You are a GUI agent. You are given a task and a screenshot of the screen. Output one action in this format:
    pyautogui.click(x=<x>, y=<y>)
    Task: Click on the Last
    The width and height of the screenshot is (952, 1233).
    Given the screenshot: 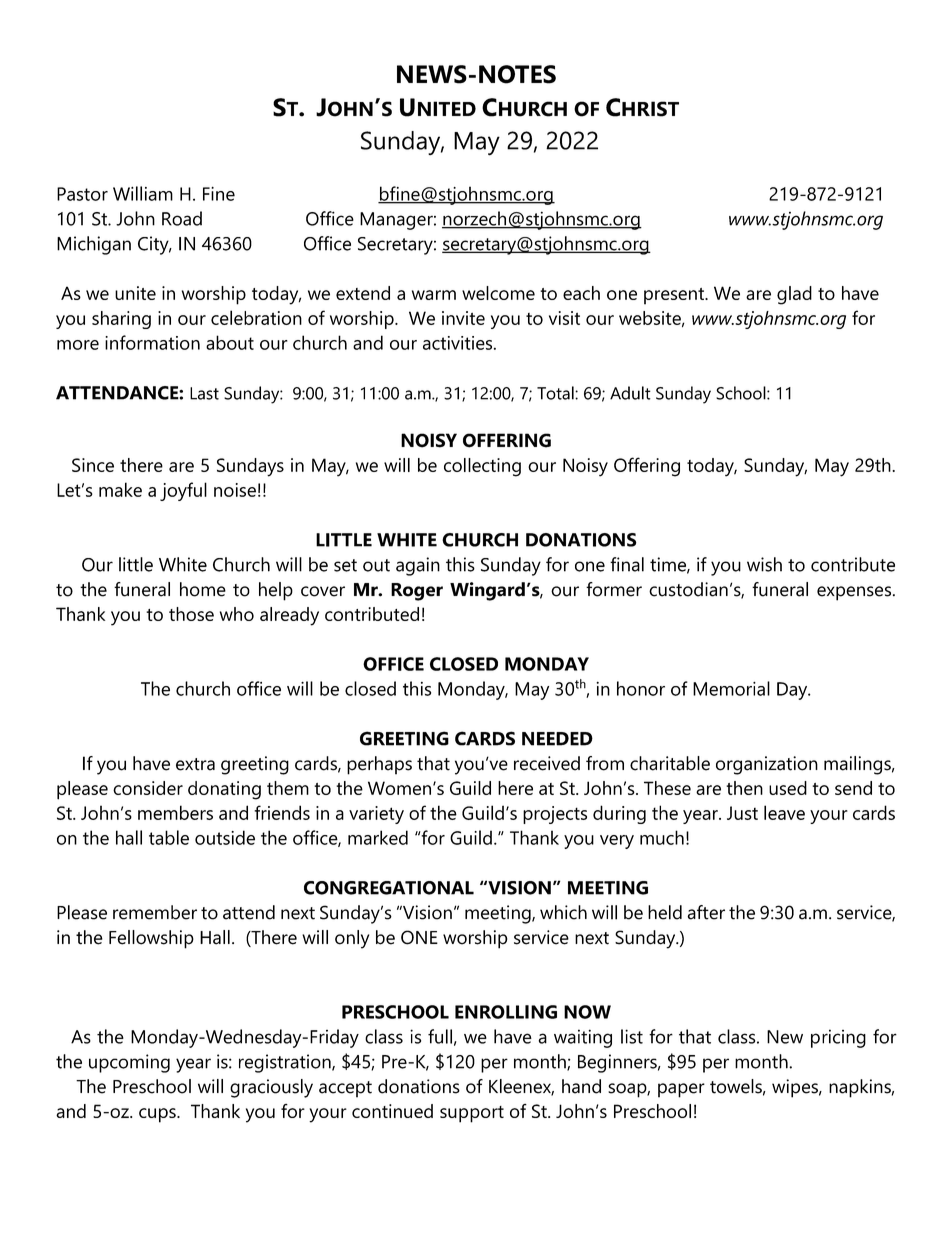 What is the action you would take?
    pyautogui.click(x=204, y=393)
